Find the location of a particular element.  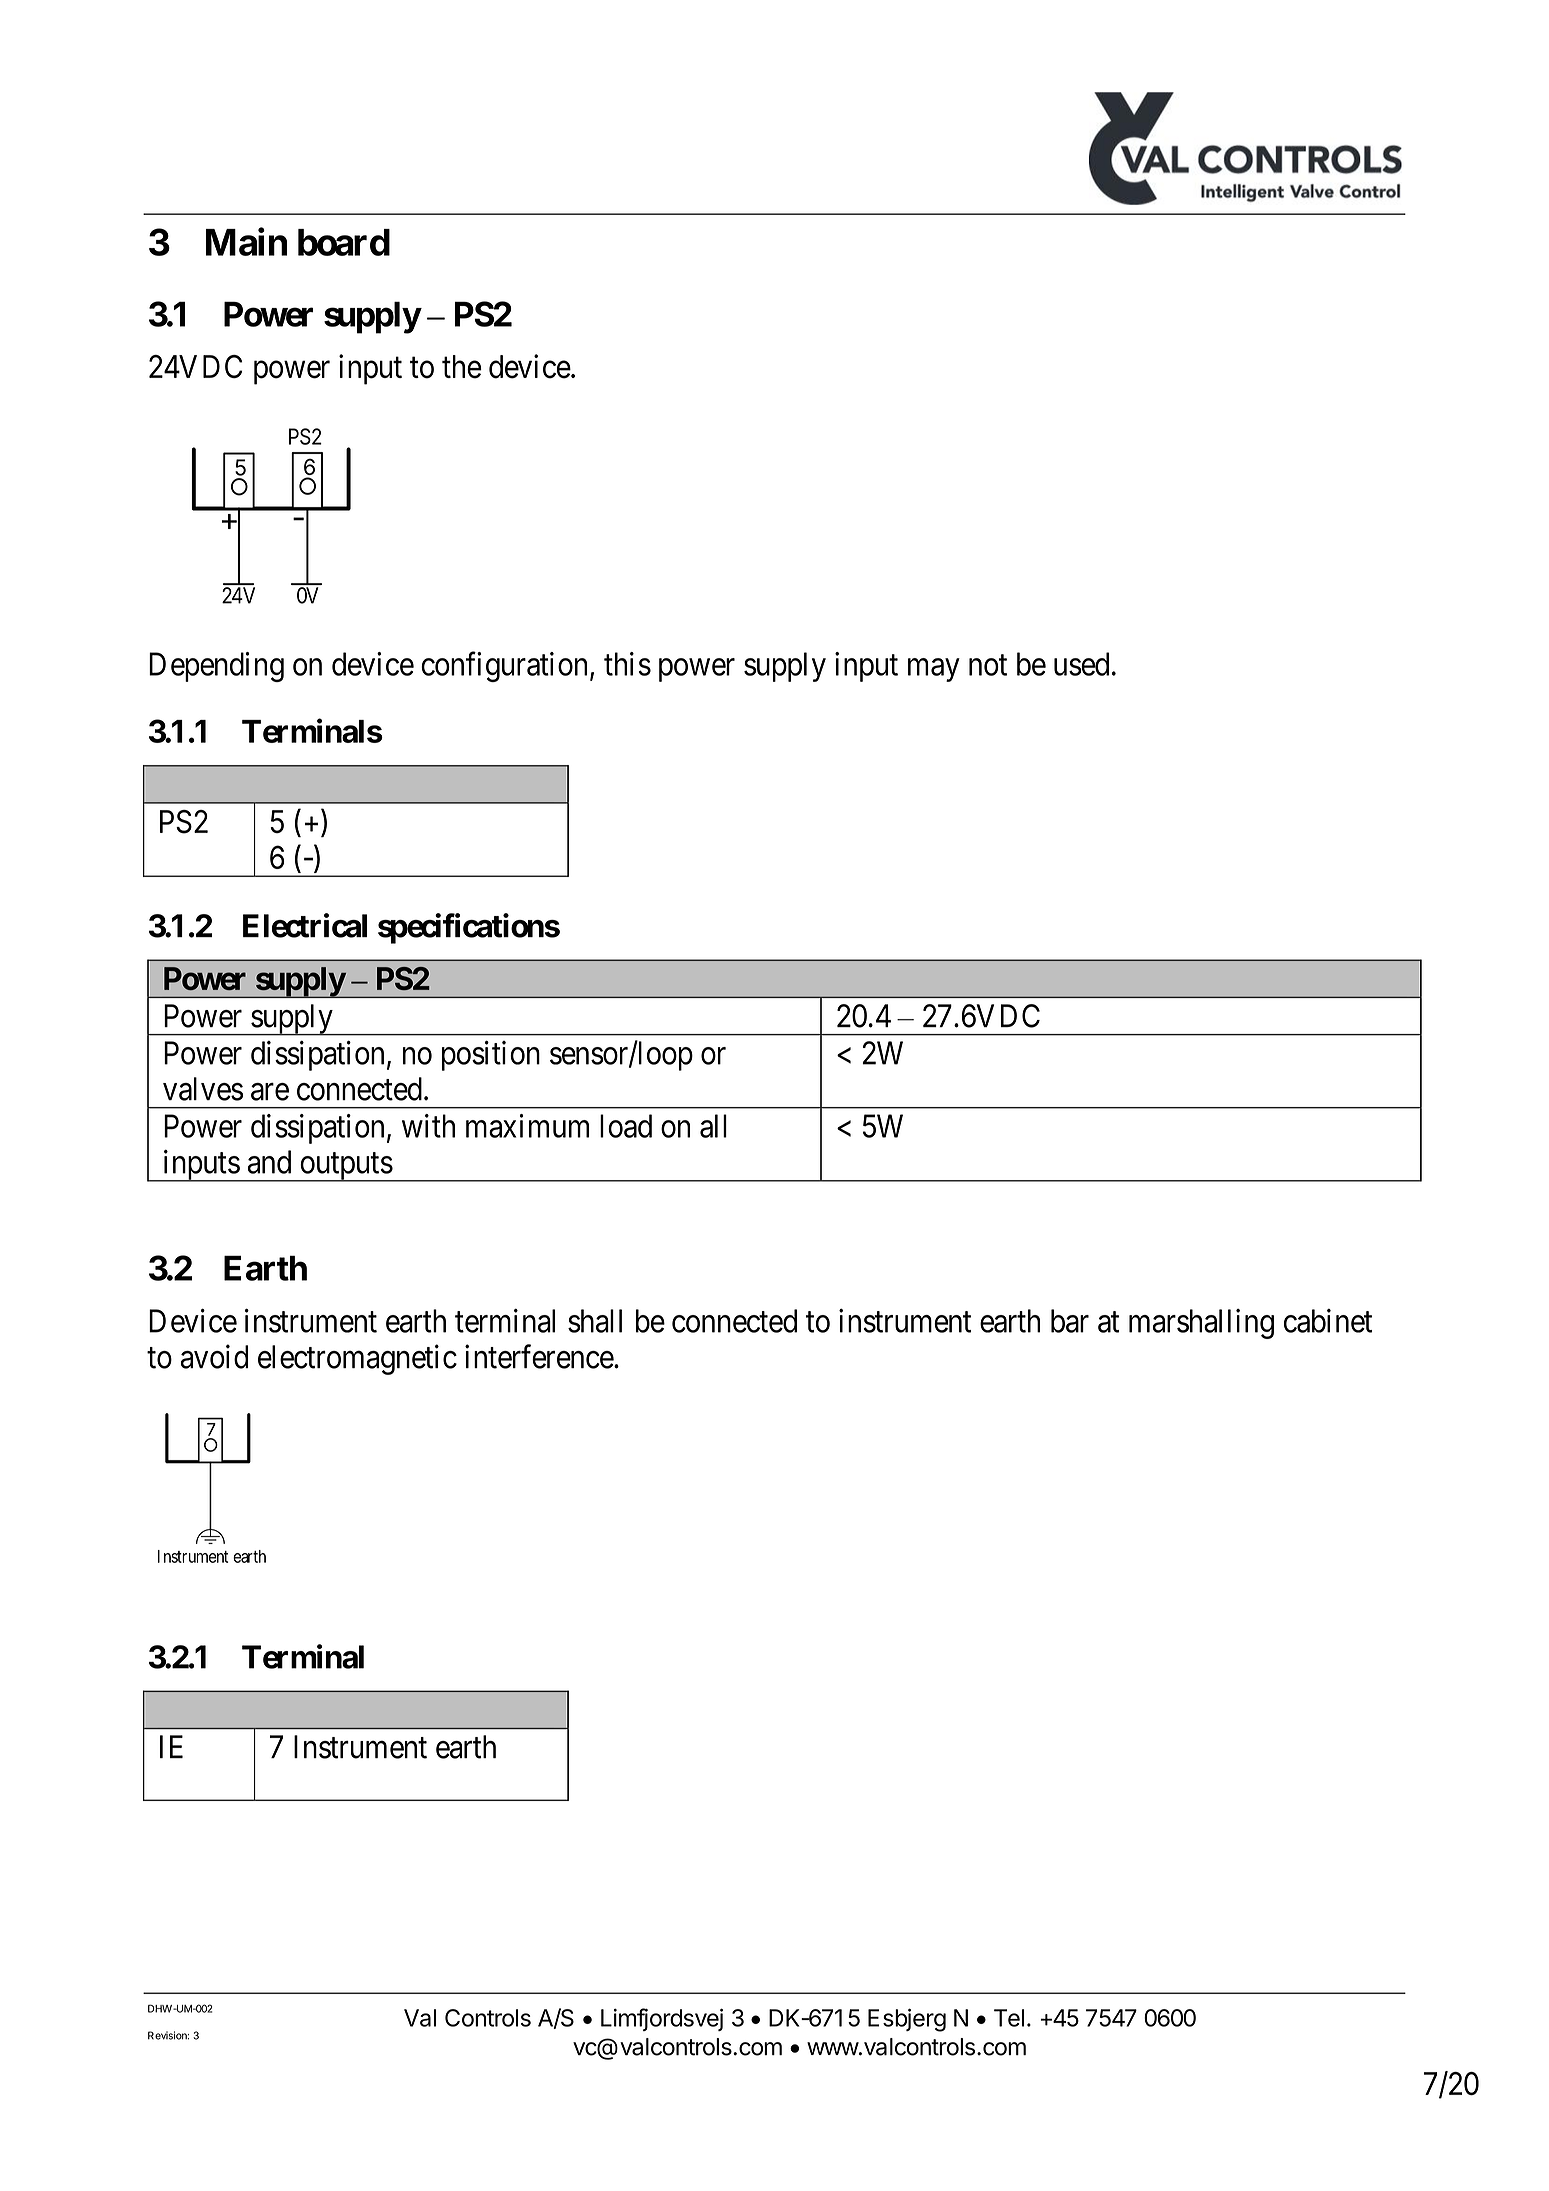

maximum is located at coordinates (527, 1126).
